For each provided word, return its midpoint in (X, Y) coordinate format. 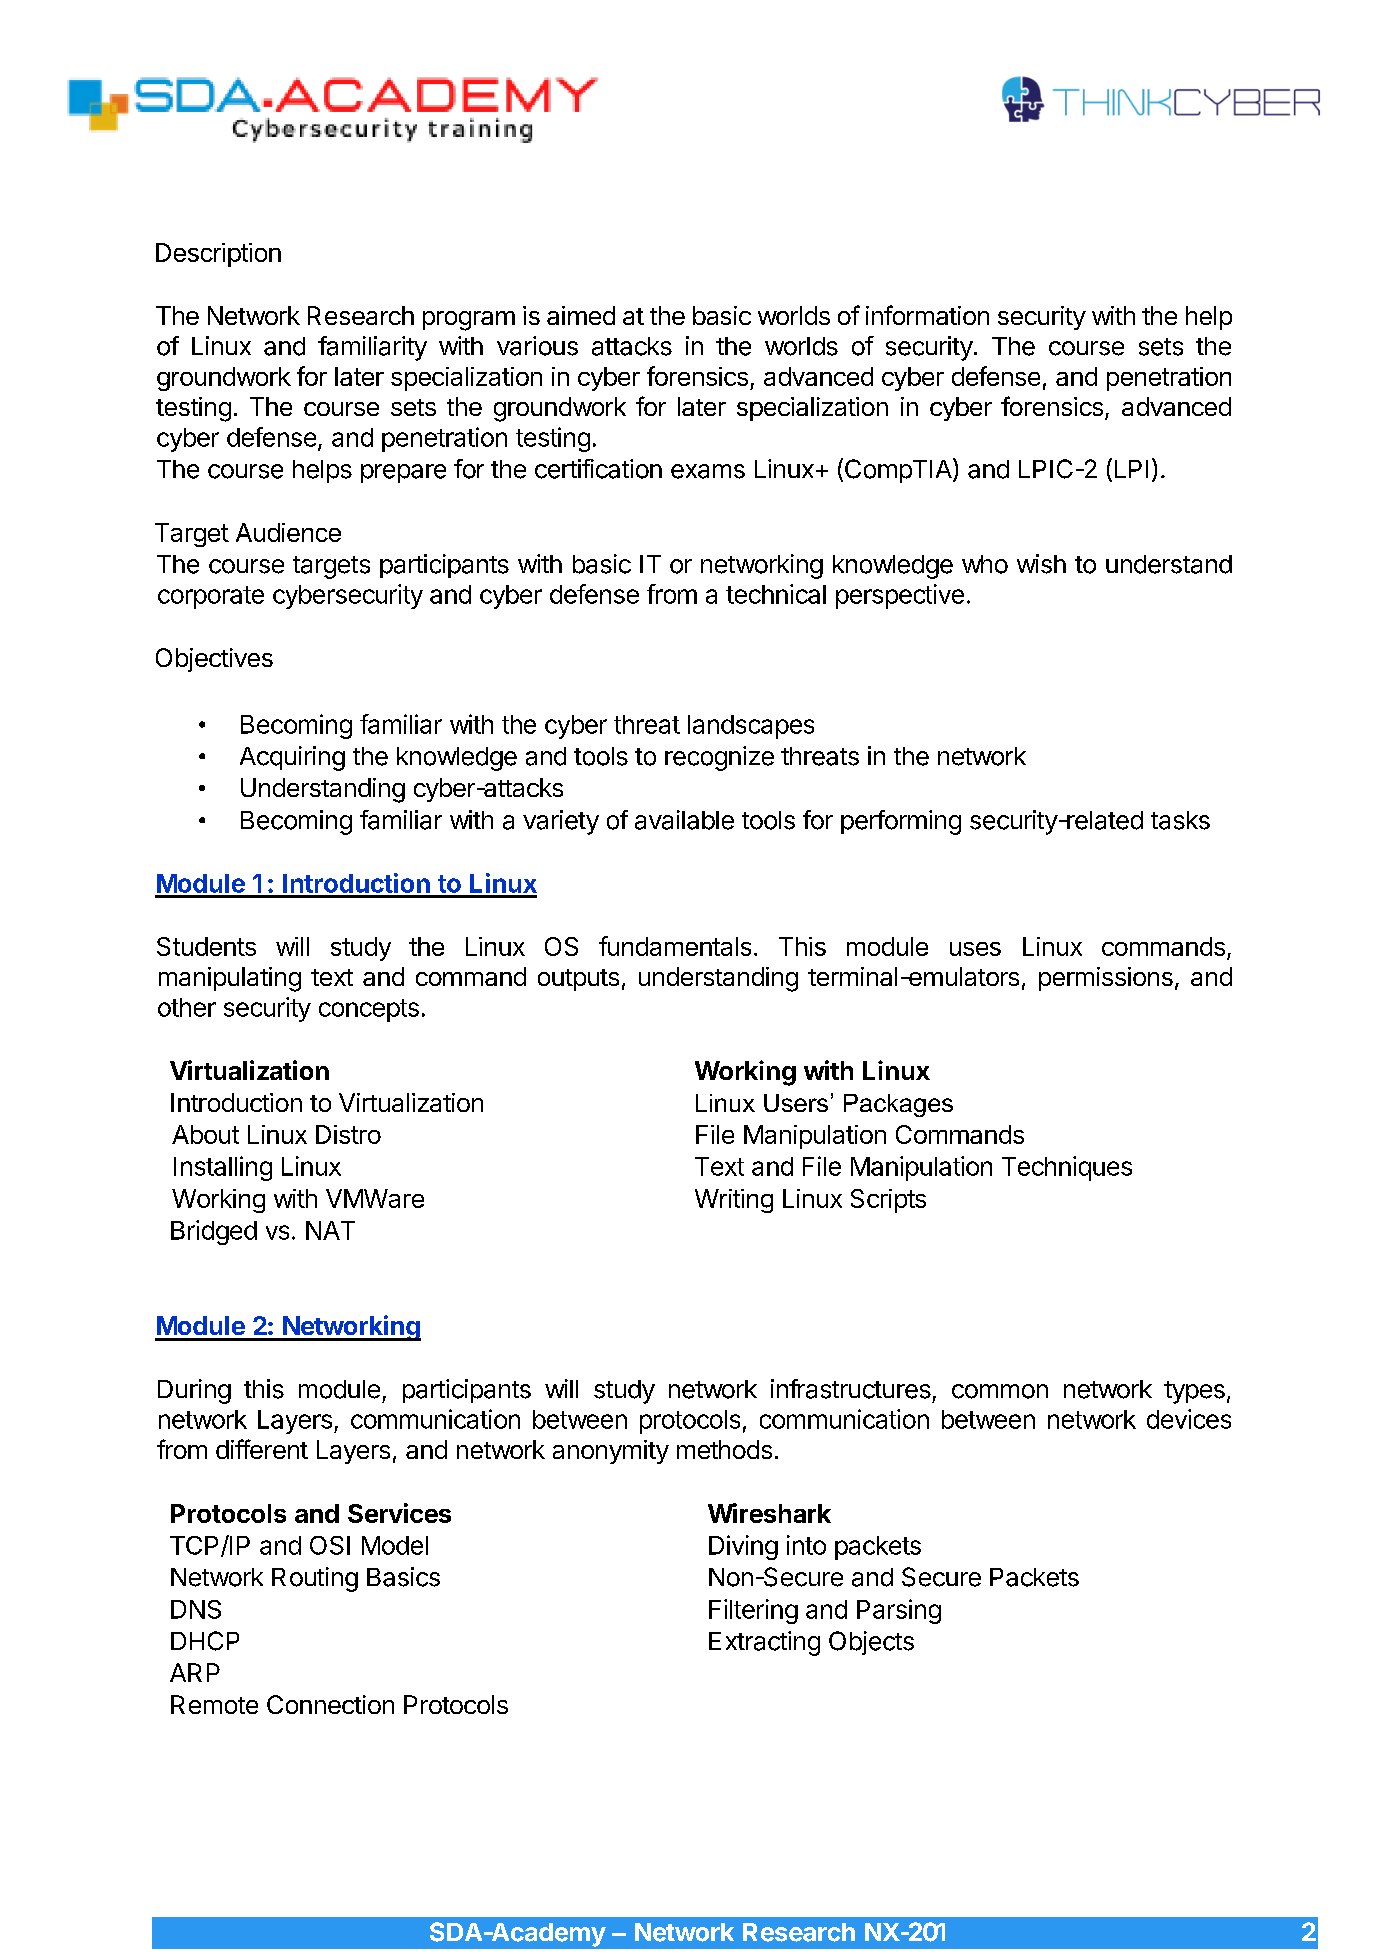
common (1000, 1391)
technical (776, 594)
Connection (330, 1704)
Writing (734, 1201)
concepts (369, 1010)
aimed (581, 315)
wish (1041, 564)
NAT (330, 1230)
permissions (1106, 979)
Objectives (214, 660)
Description (218, 255)
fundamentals (675, 946)
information (927, 315)
